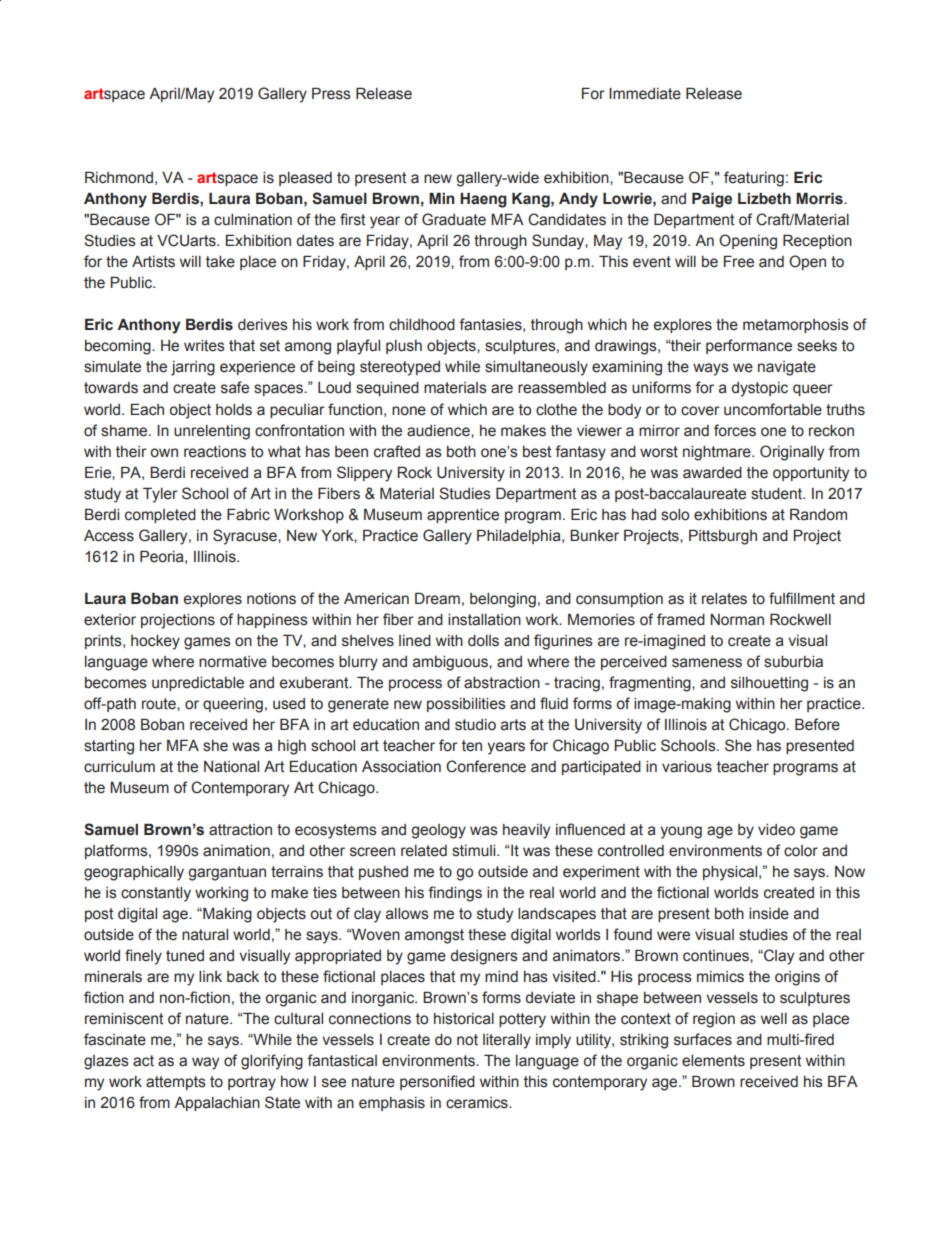 This document has height=1233, width=952. What do you see at coordinates (240, 830) in the document?
I see `attraction` at bounding box center [240, 830].
